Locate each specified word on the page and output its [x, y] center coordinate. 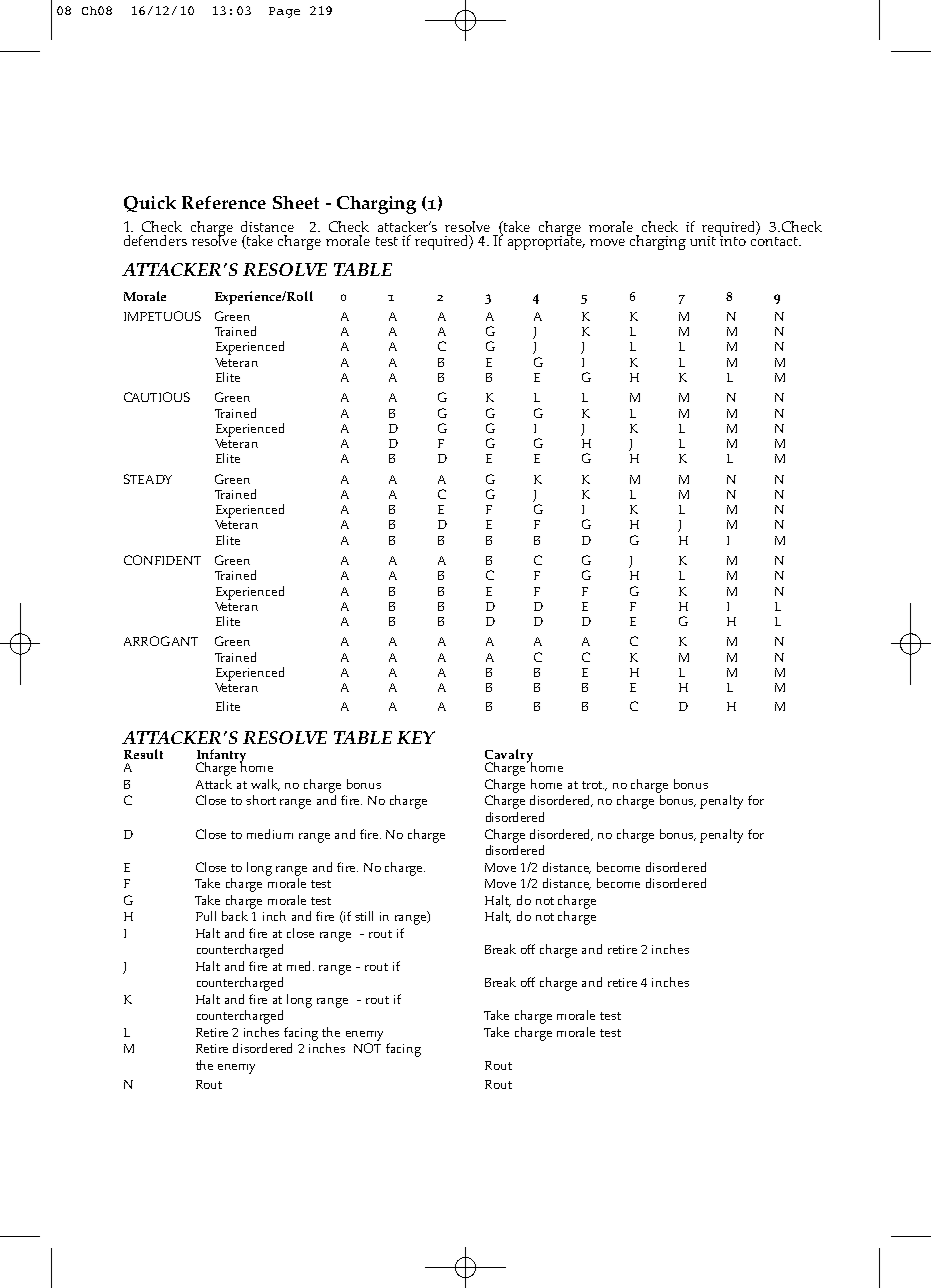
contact [775, 240]
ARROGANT [161, 641]
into [733, 239]
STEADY [148, 479]
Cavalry [509, 757]
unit [703, 241]
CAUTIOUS [157, 397]
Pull [206, 916]
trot [593, 785]
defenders [155, 240]
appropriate [546, 241]
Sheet [296, 202]
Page [284, 12]
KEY [416, 737]
